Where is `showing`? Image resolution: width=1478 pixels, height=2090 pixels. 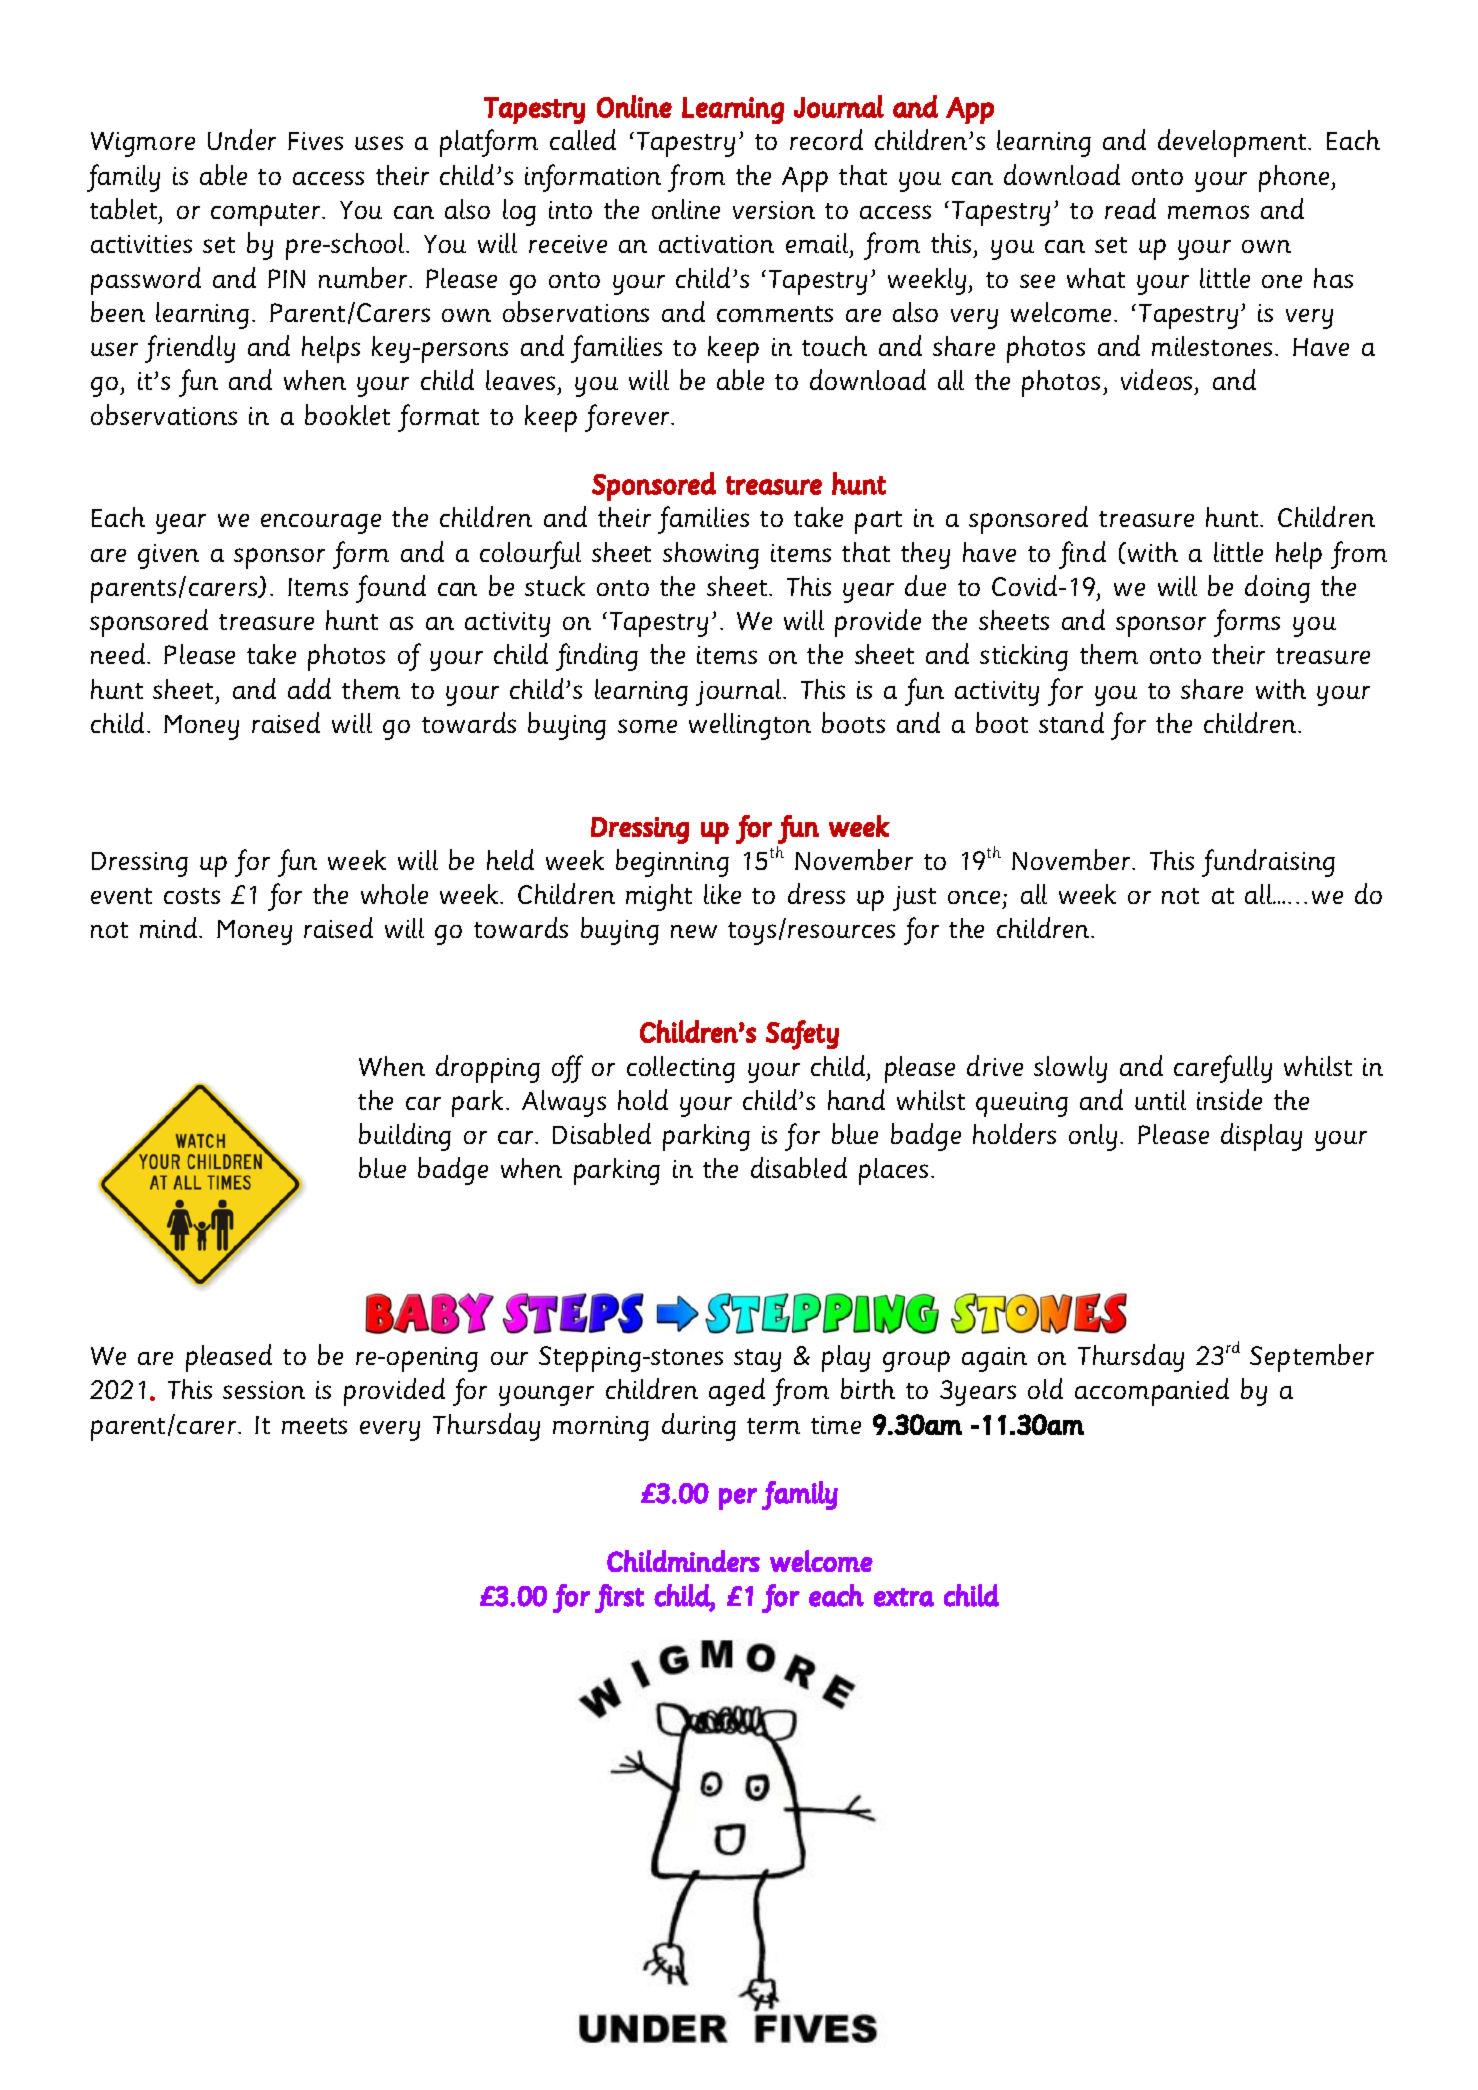
showing is located at coordinates (711, 555).
